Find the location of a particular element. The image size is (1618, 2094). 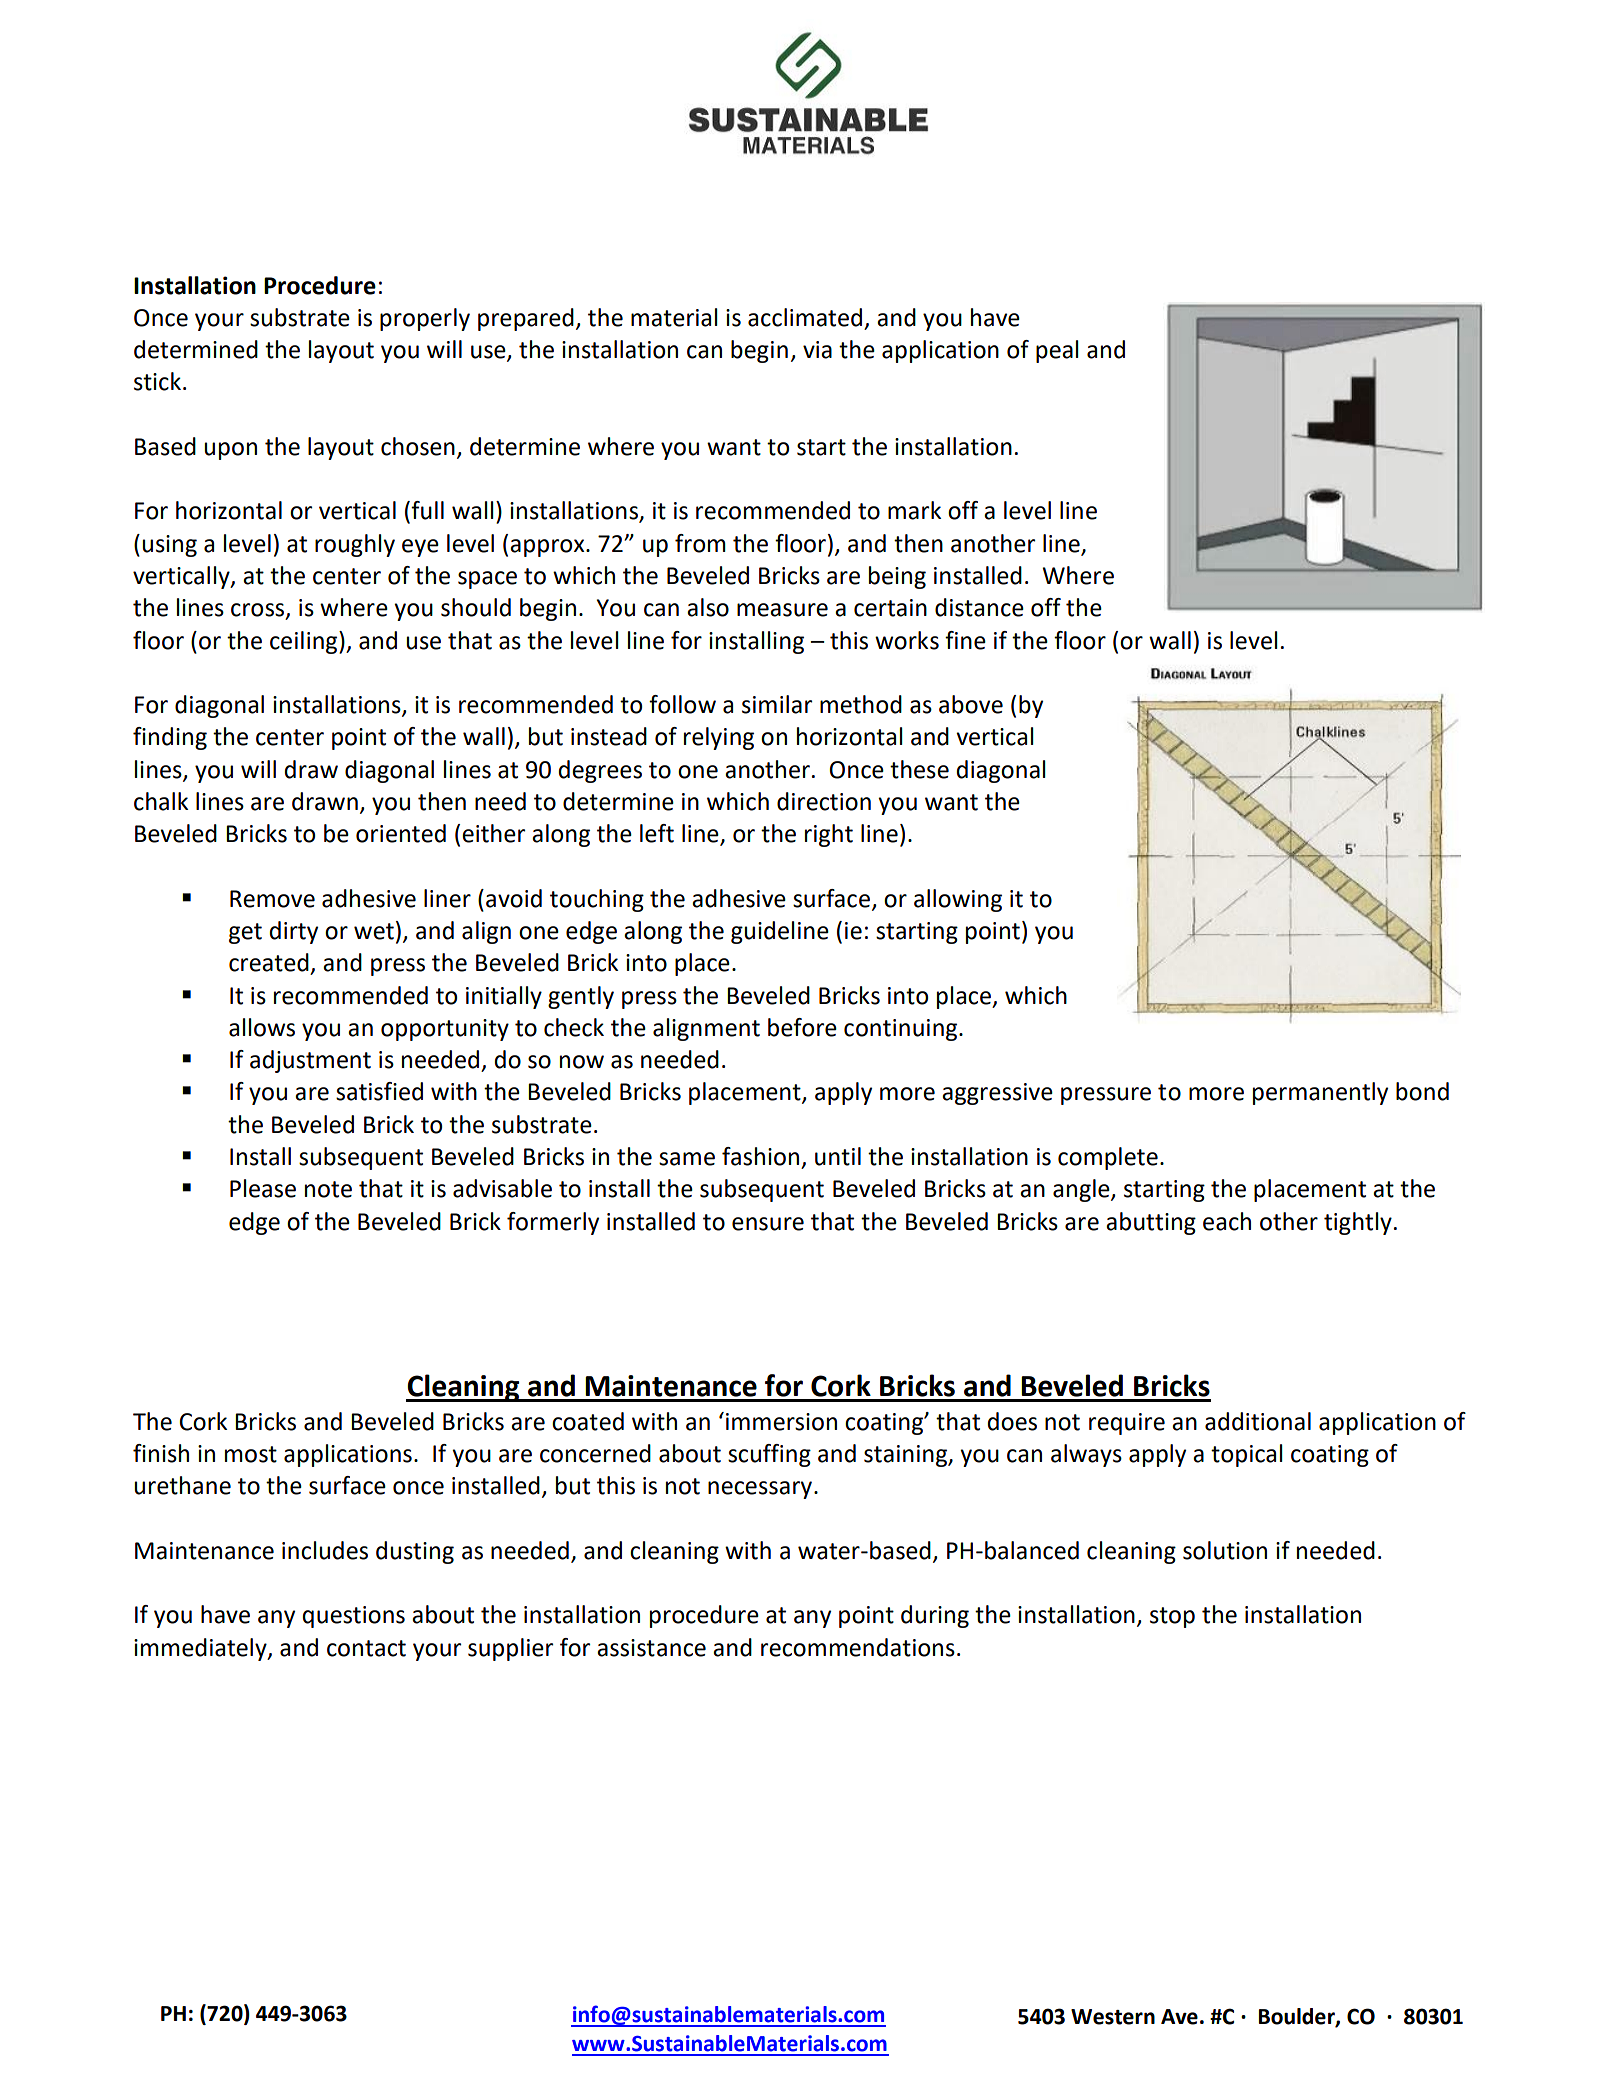

peal is located at coordinates (1057, 351).
